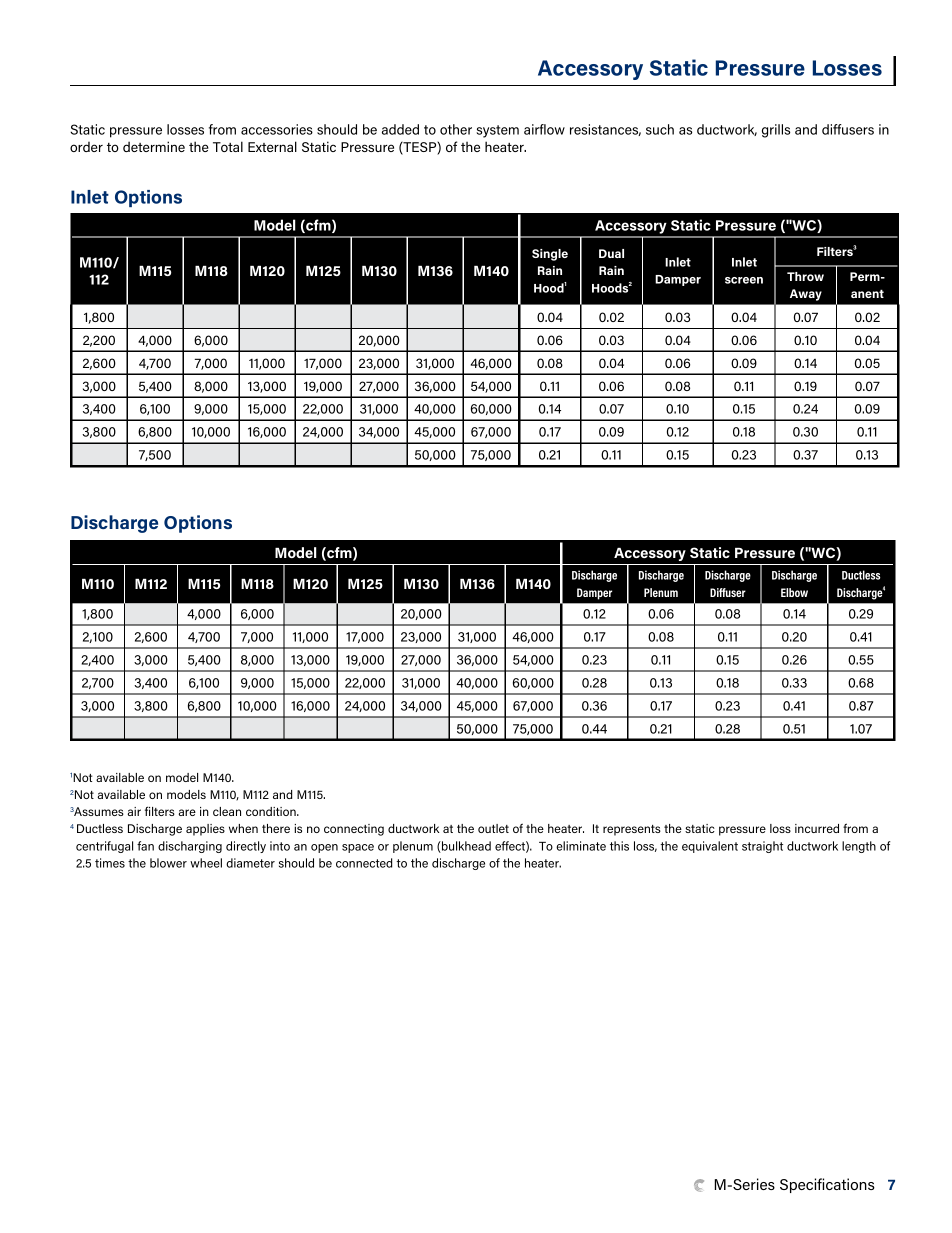  I want to click on wheel, so click(206, 863).
